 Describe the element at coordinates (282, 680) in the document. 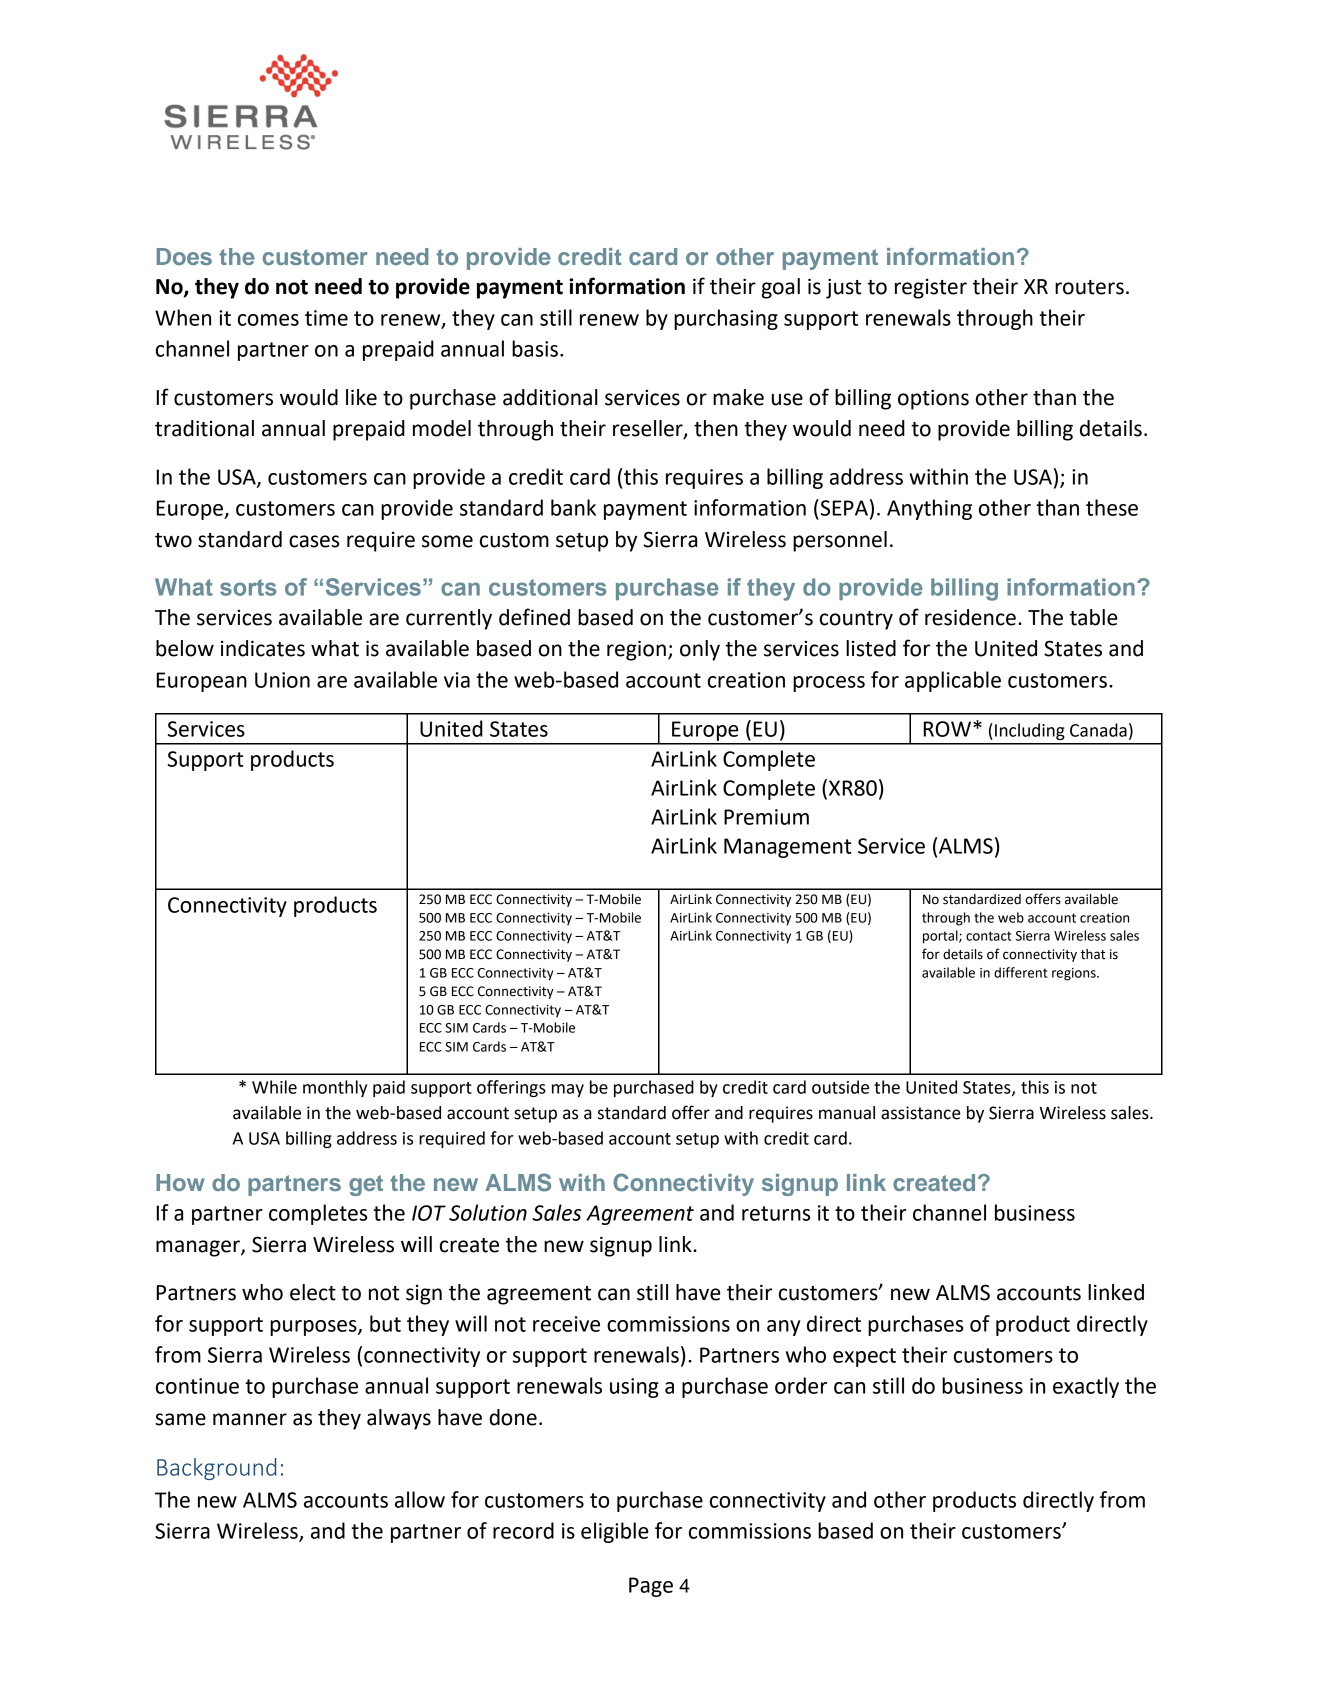

I see `Union` at that location.
